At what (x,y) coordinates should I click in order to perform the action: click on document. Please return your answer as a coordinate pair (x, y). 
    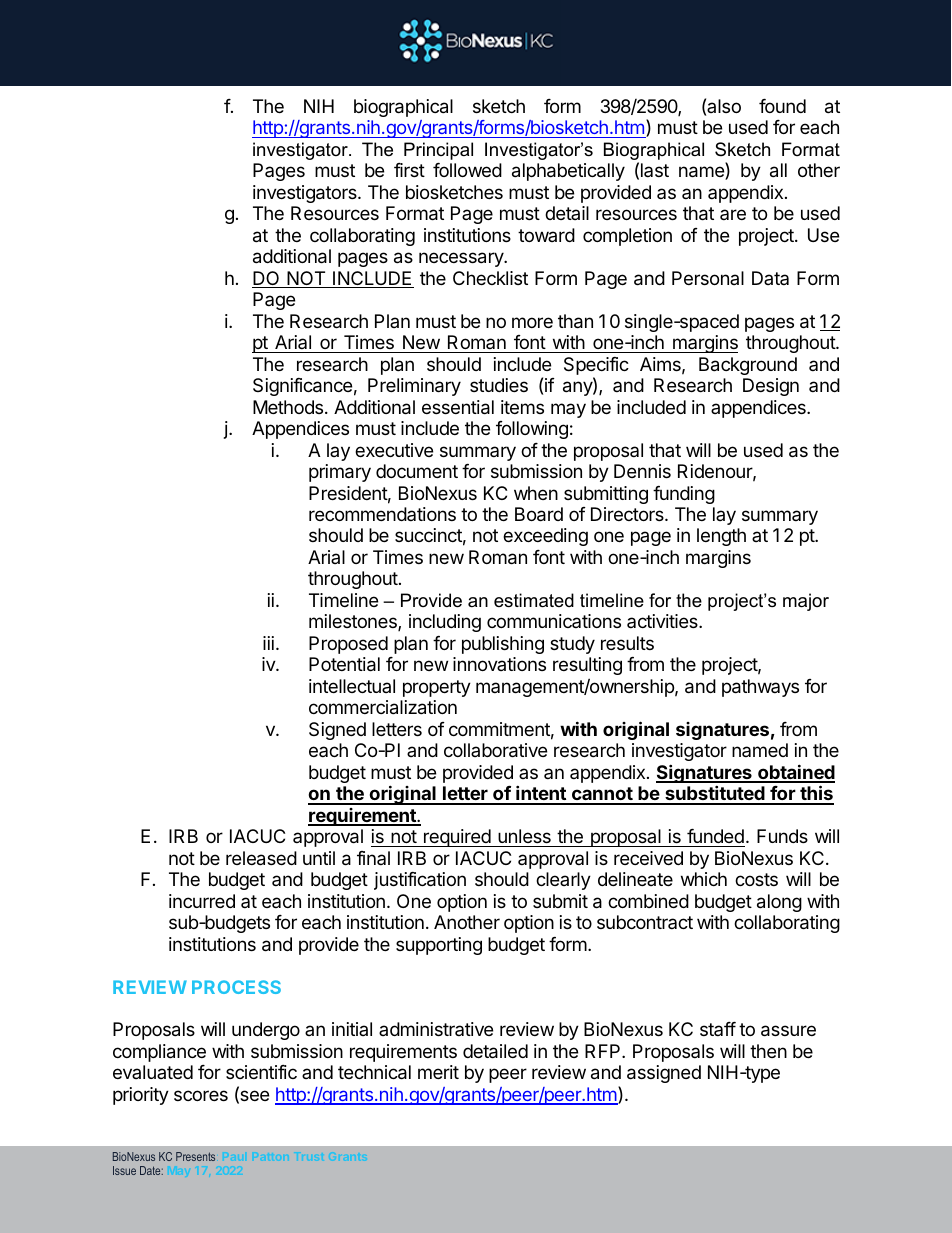
    Looking at the image, I should click on (417, 471).
